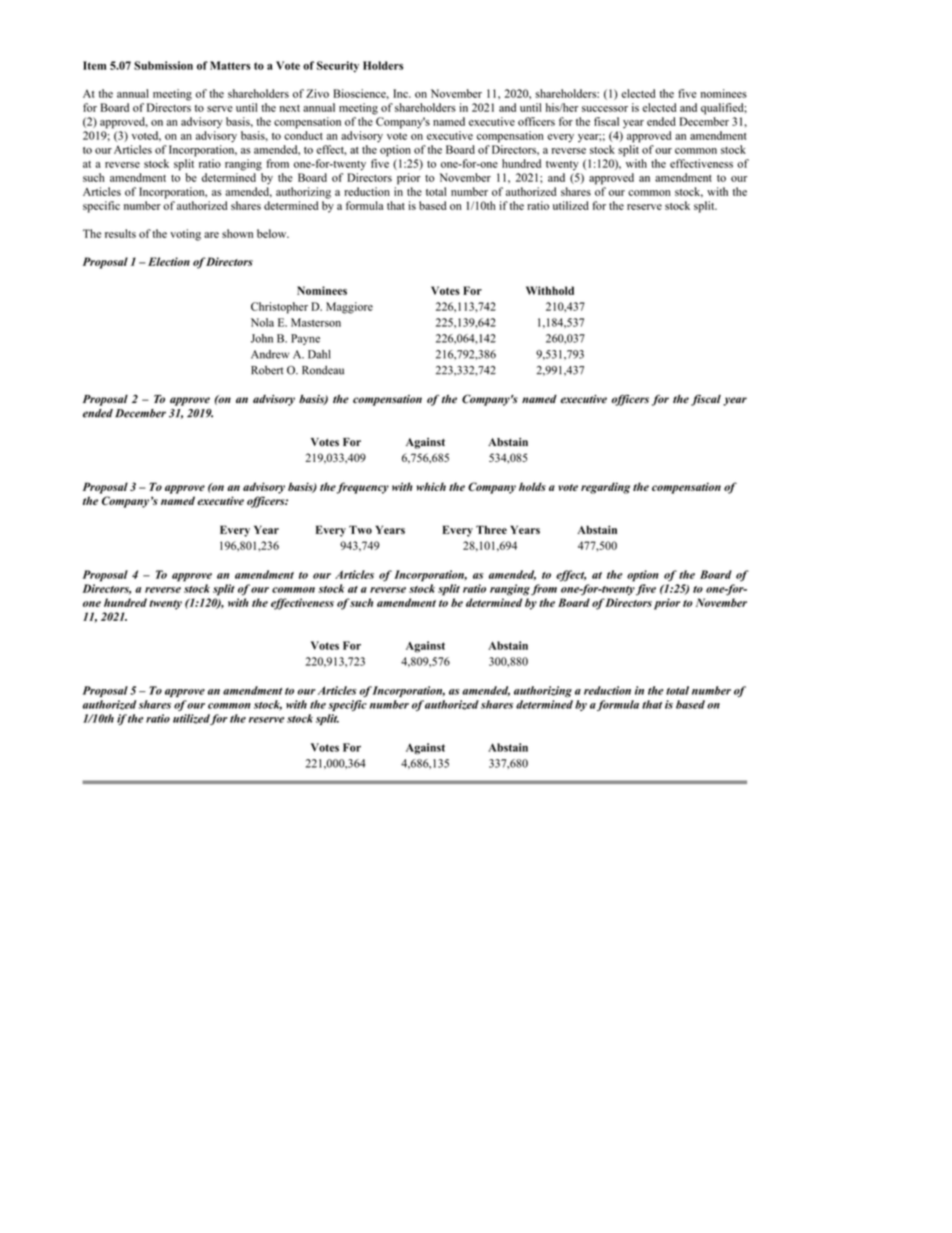 The height and width of the page is (1233, 952). I want to click on Dahl, so click(319, 354).
